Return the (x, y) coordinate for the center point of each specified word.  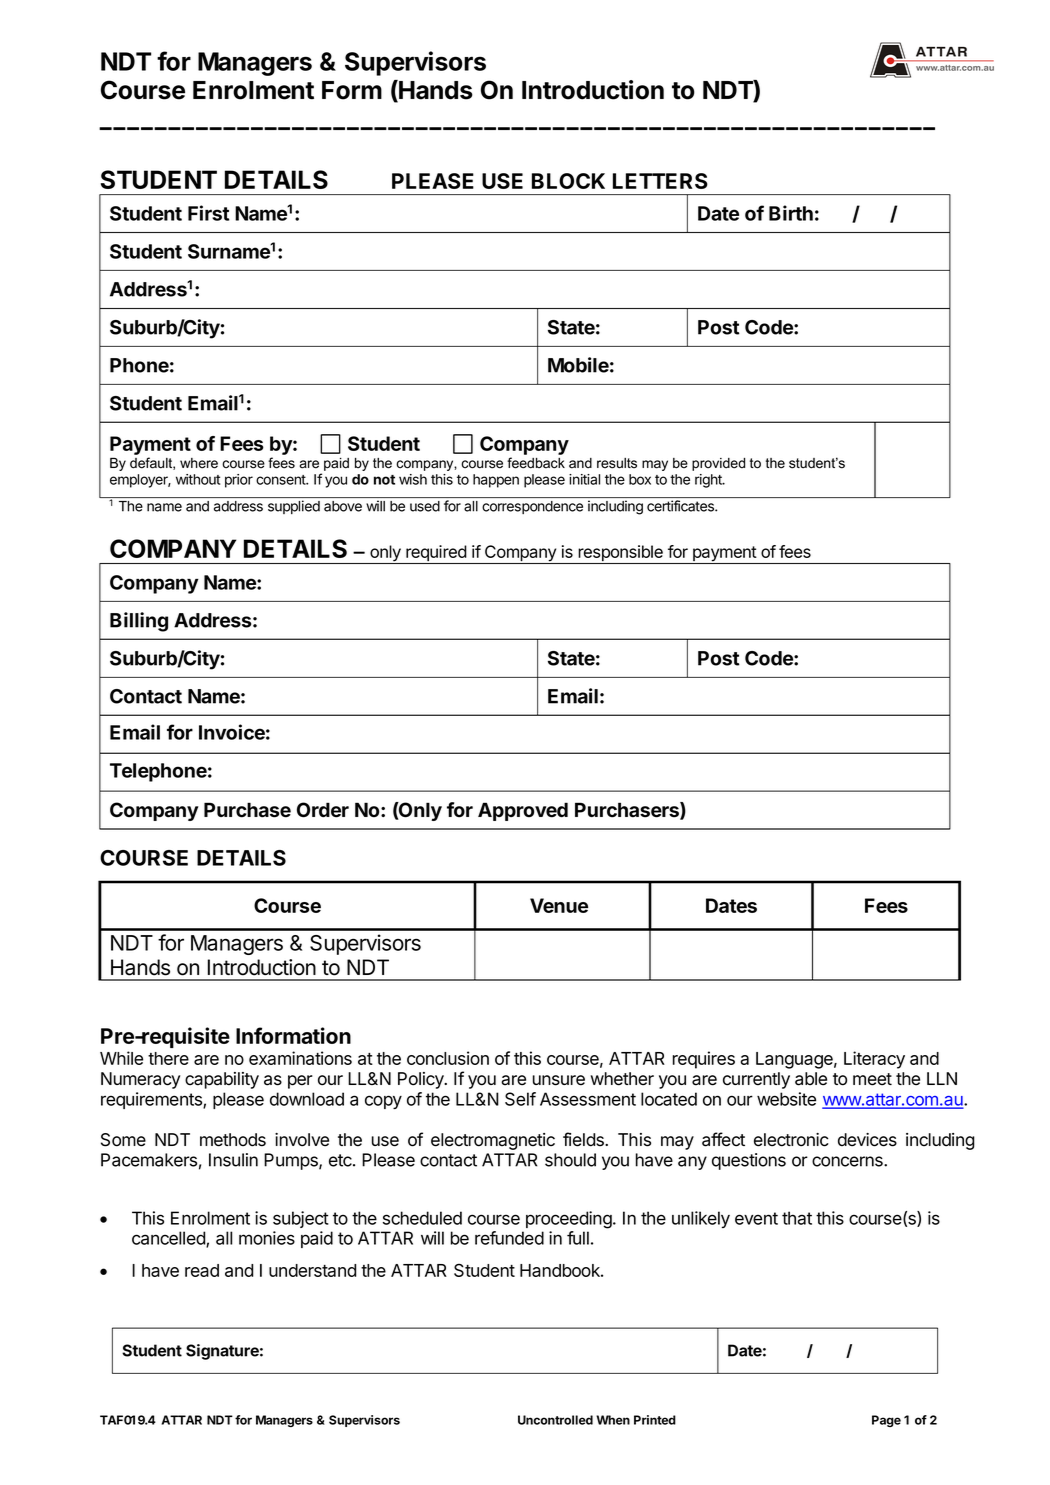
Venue (559, 905)
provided (718, 464)
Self (520, 1099)
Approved (523, 811)
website (786, 1099)
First (208, 213)
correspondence (532, 507)
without (198, 479)
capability (222, 1080)
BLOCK (568, 181)
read (202, 1270)
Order (323, 810)
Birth (791, 213)
